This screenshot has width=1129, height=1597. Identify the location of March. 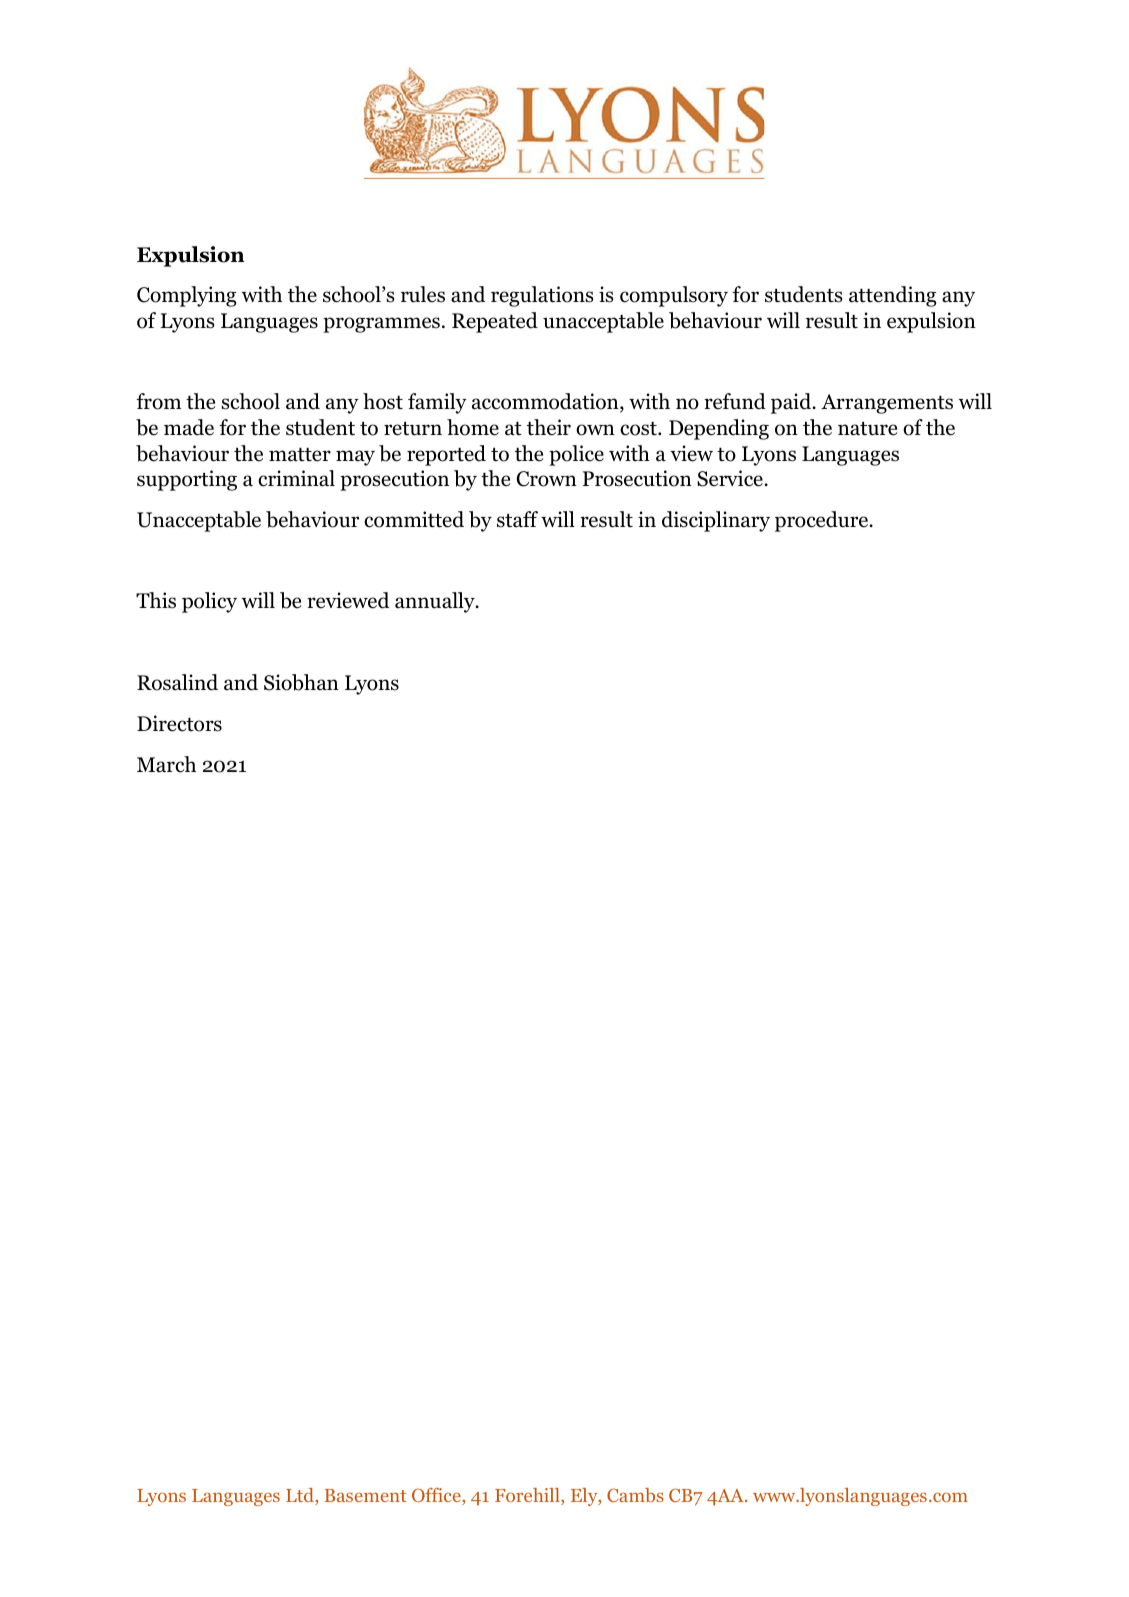
(166, 764).
